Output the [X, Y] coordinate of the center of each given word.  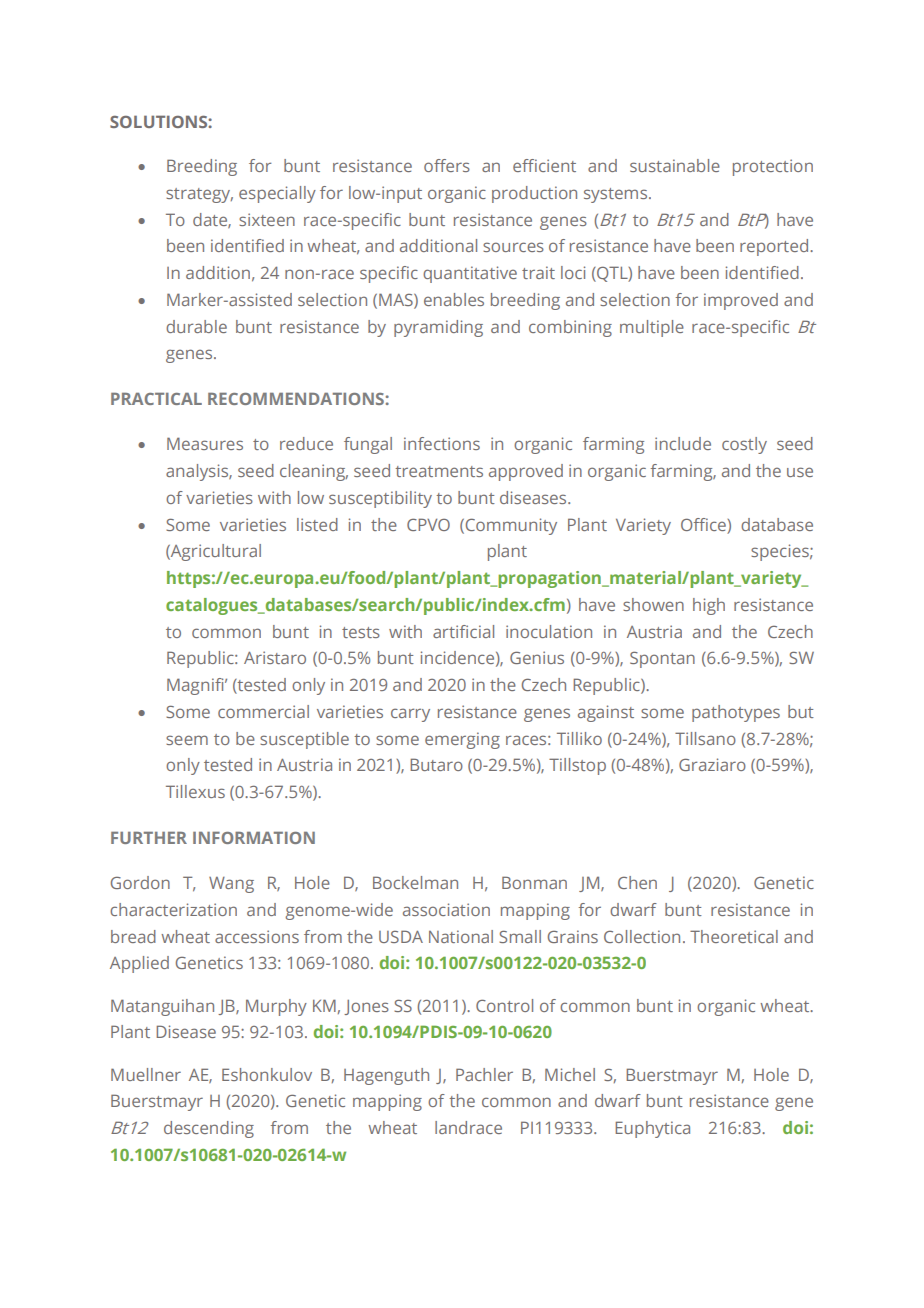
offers [447, 165]
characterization [173, 909]
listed [317, 524]
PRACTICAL [156, 399]
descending [209, 1129]
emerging [462, 740]
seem [187, 740]
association [446, 909]
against [606, 713]
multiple [652, 328]
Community [510, 526]
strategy [199, 195]
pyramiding [438, 328]
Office [704, 524]
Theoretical [734, 936]
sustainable [675, 165]
